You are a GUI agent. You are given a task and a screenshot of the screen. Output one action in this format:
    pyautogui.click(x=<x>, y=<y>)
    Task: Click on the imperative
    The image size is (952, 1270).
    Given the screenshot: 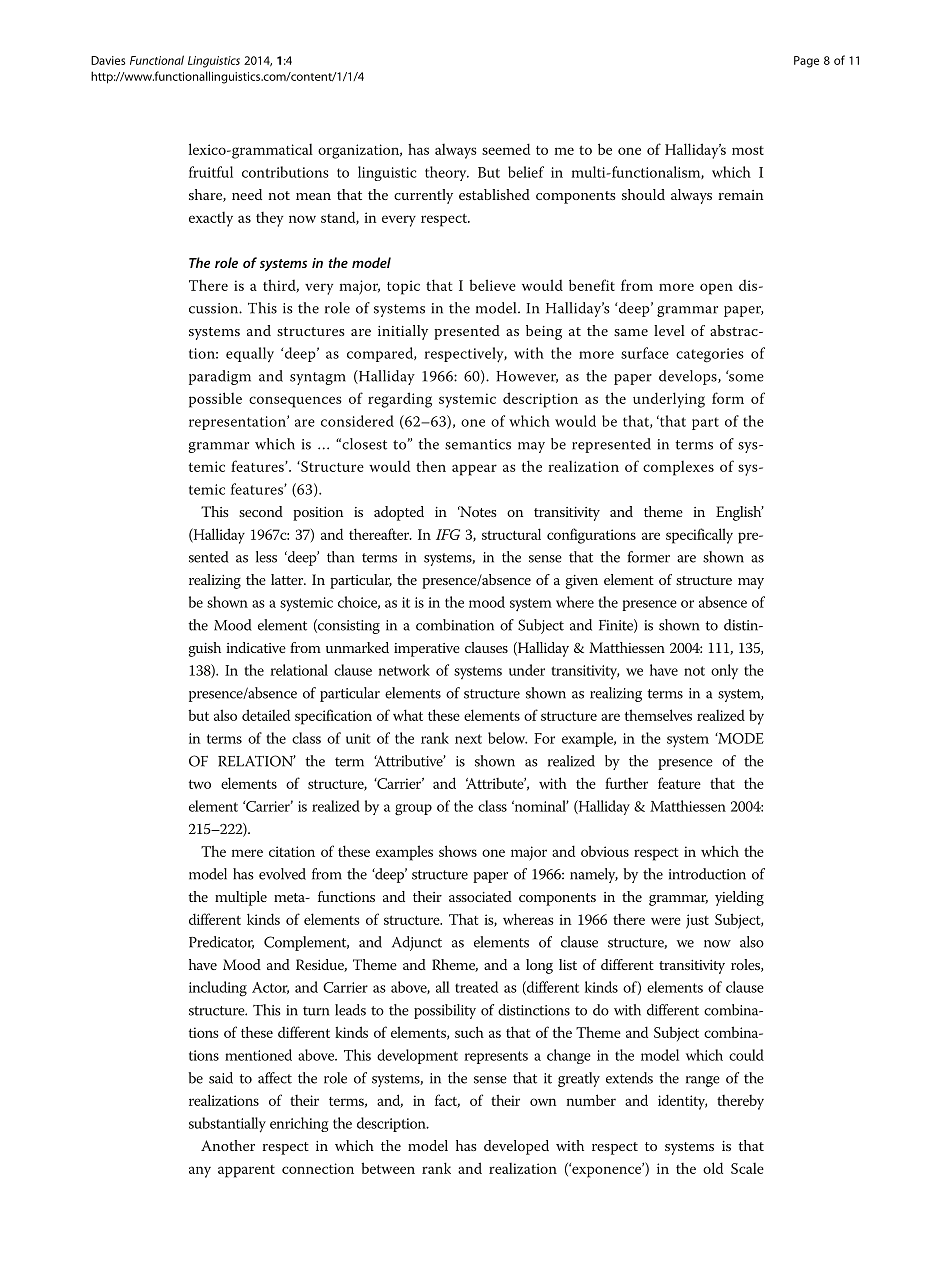 What is the action you would take?
    pyautogui.click(x=427, y=650)
